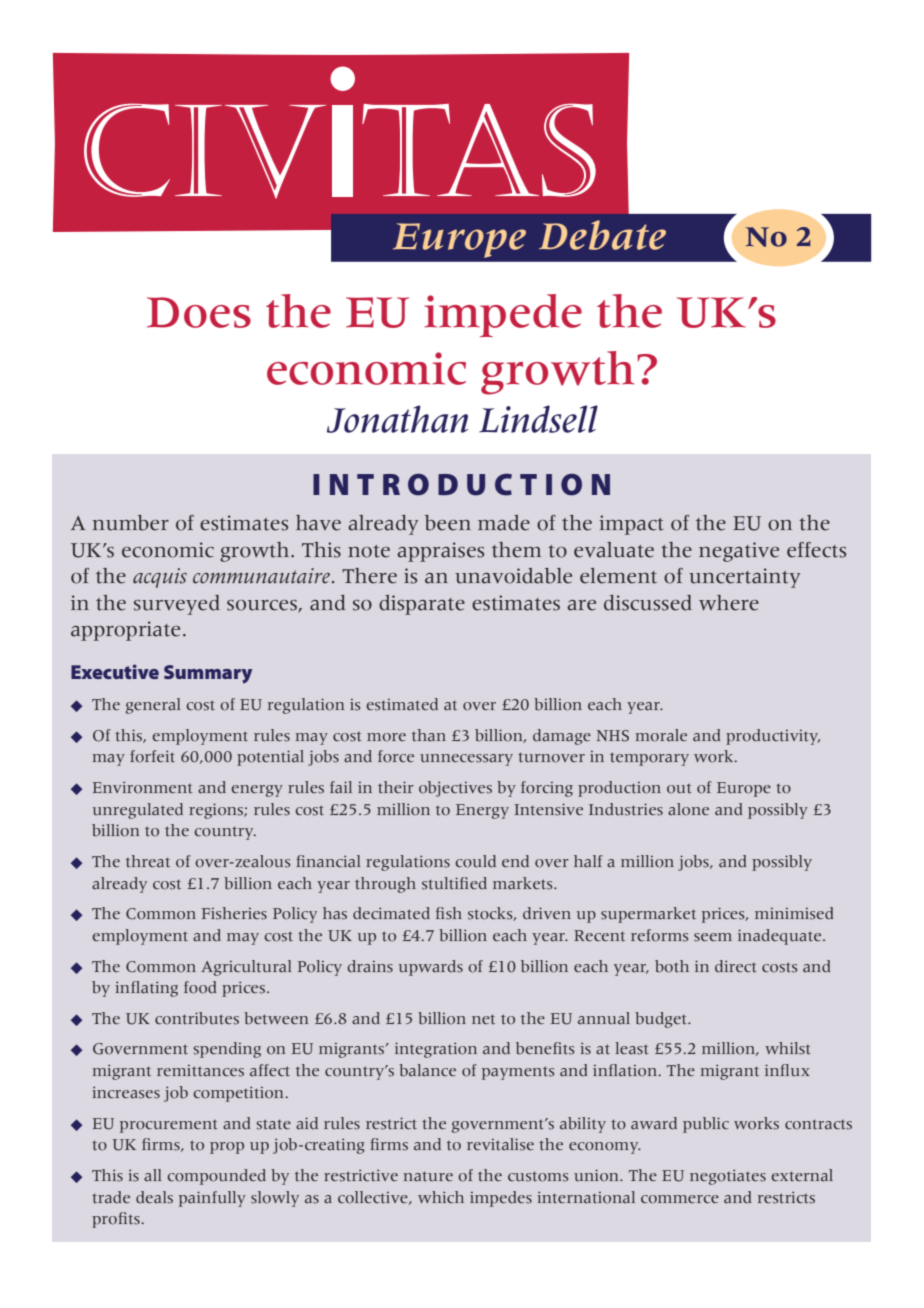 This screenshot has width=924, height=1308. I want to click on food, so click(200, 987).
